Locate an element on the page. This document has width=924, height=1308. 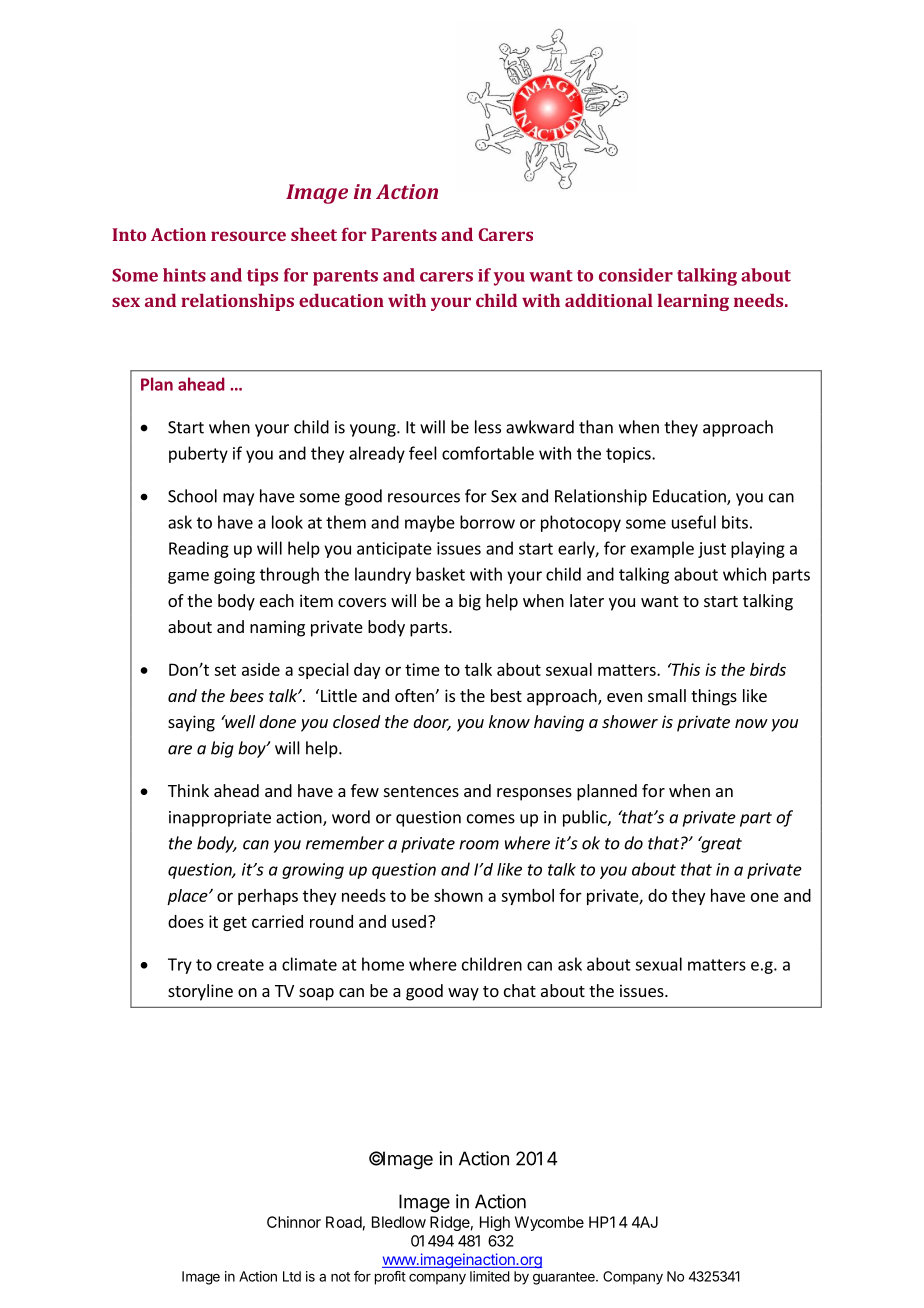
School is located at coordinates (192, 496).
